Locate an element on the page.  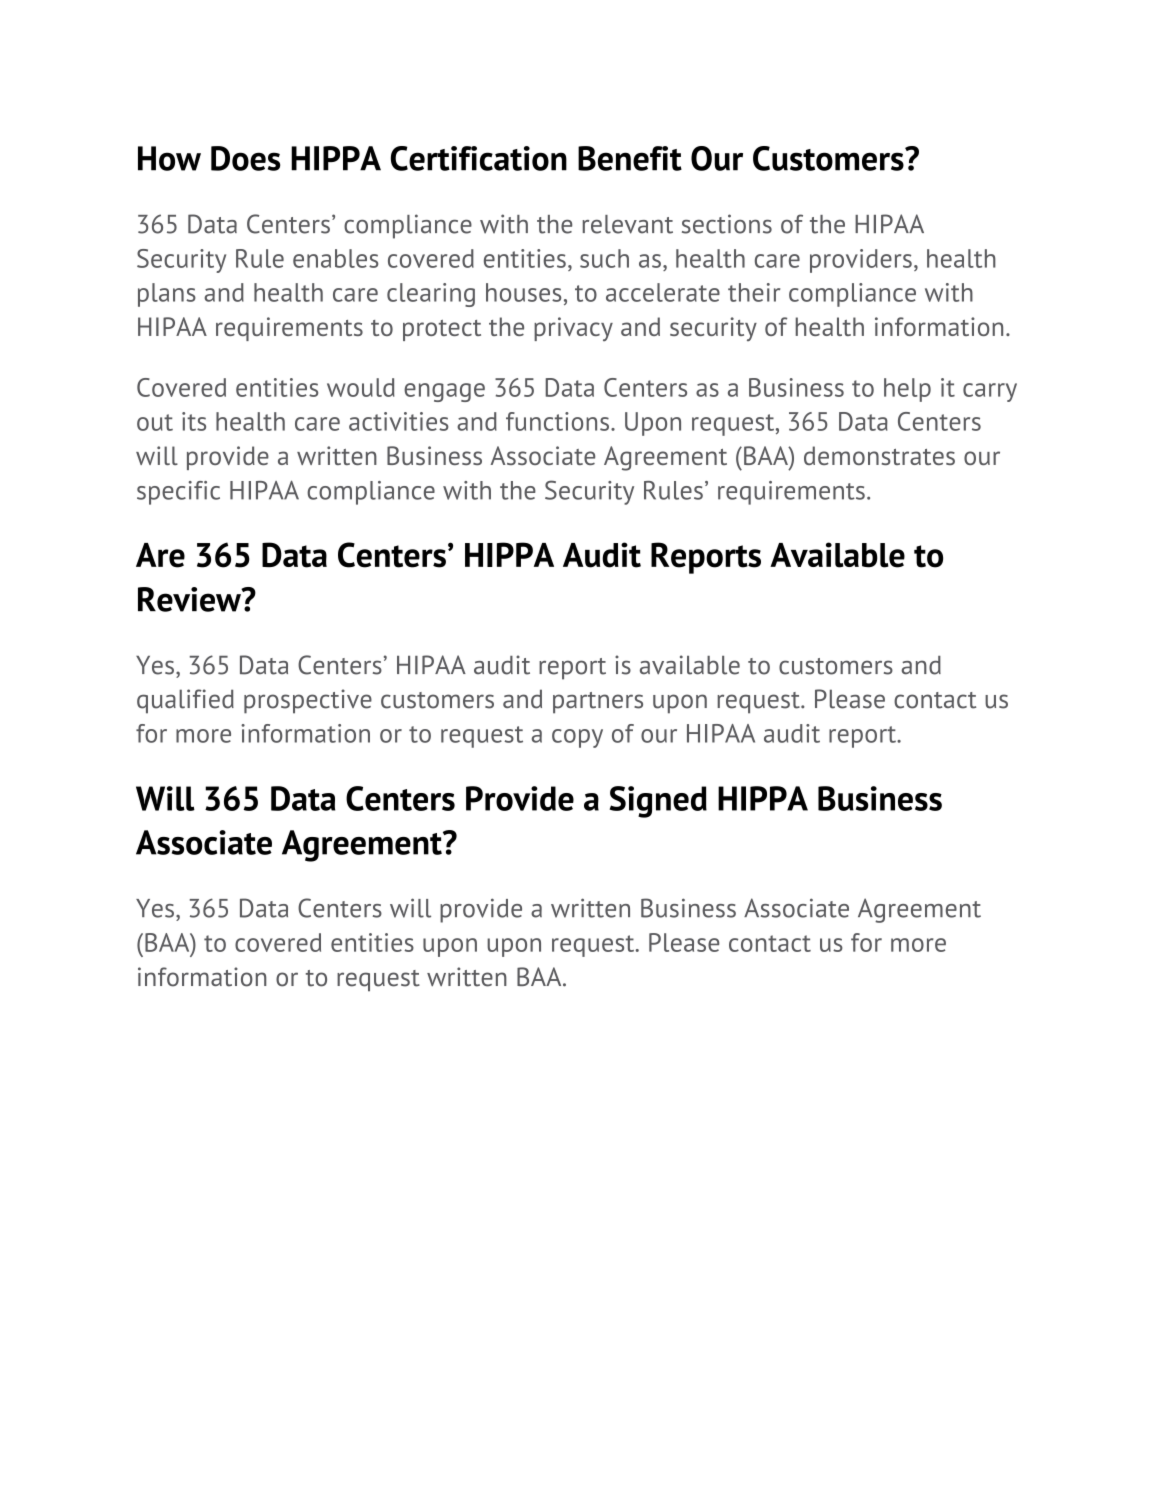
demonstrates is located at coordinates (879, 455).
